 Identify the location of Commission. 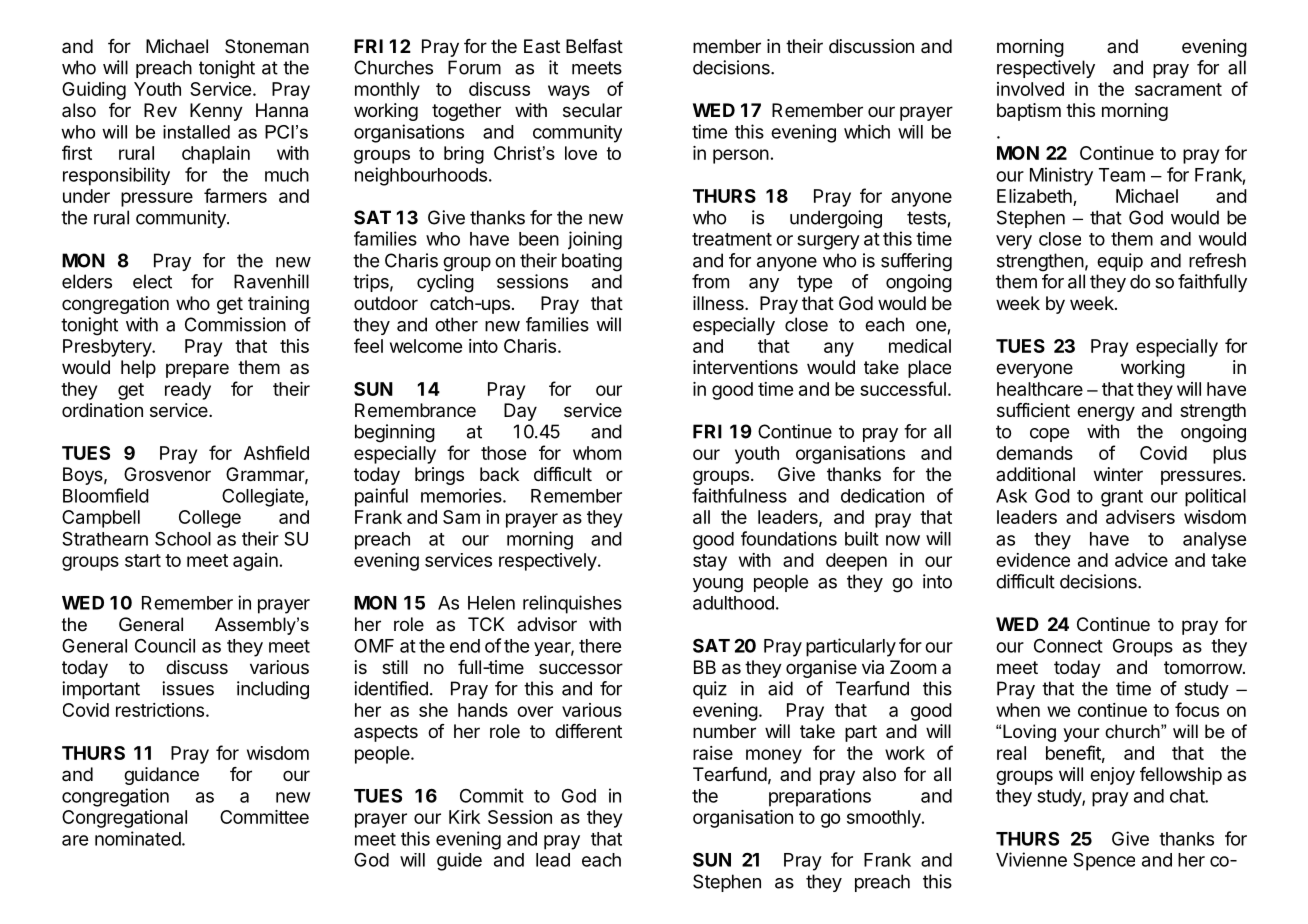
(235, 324).
